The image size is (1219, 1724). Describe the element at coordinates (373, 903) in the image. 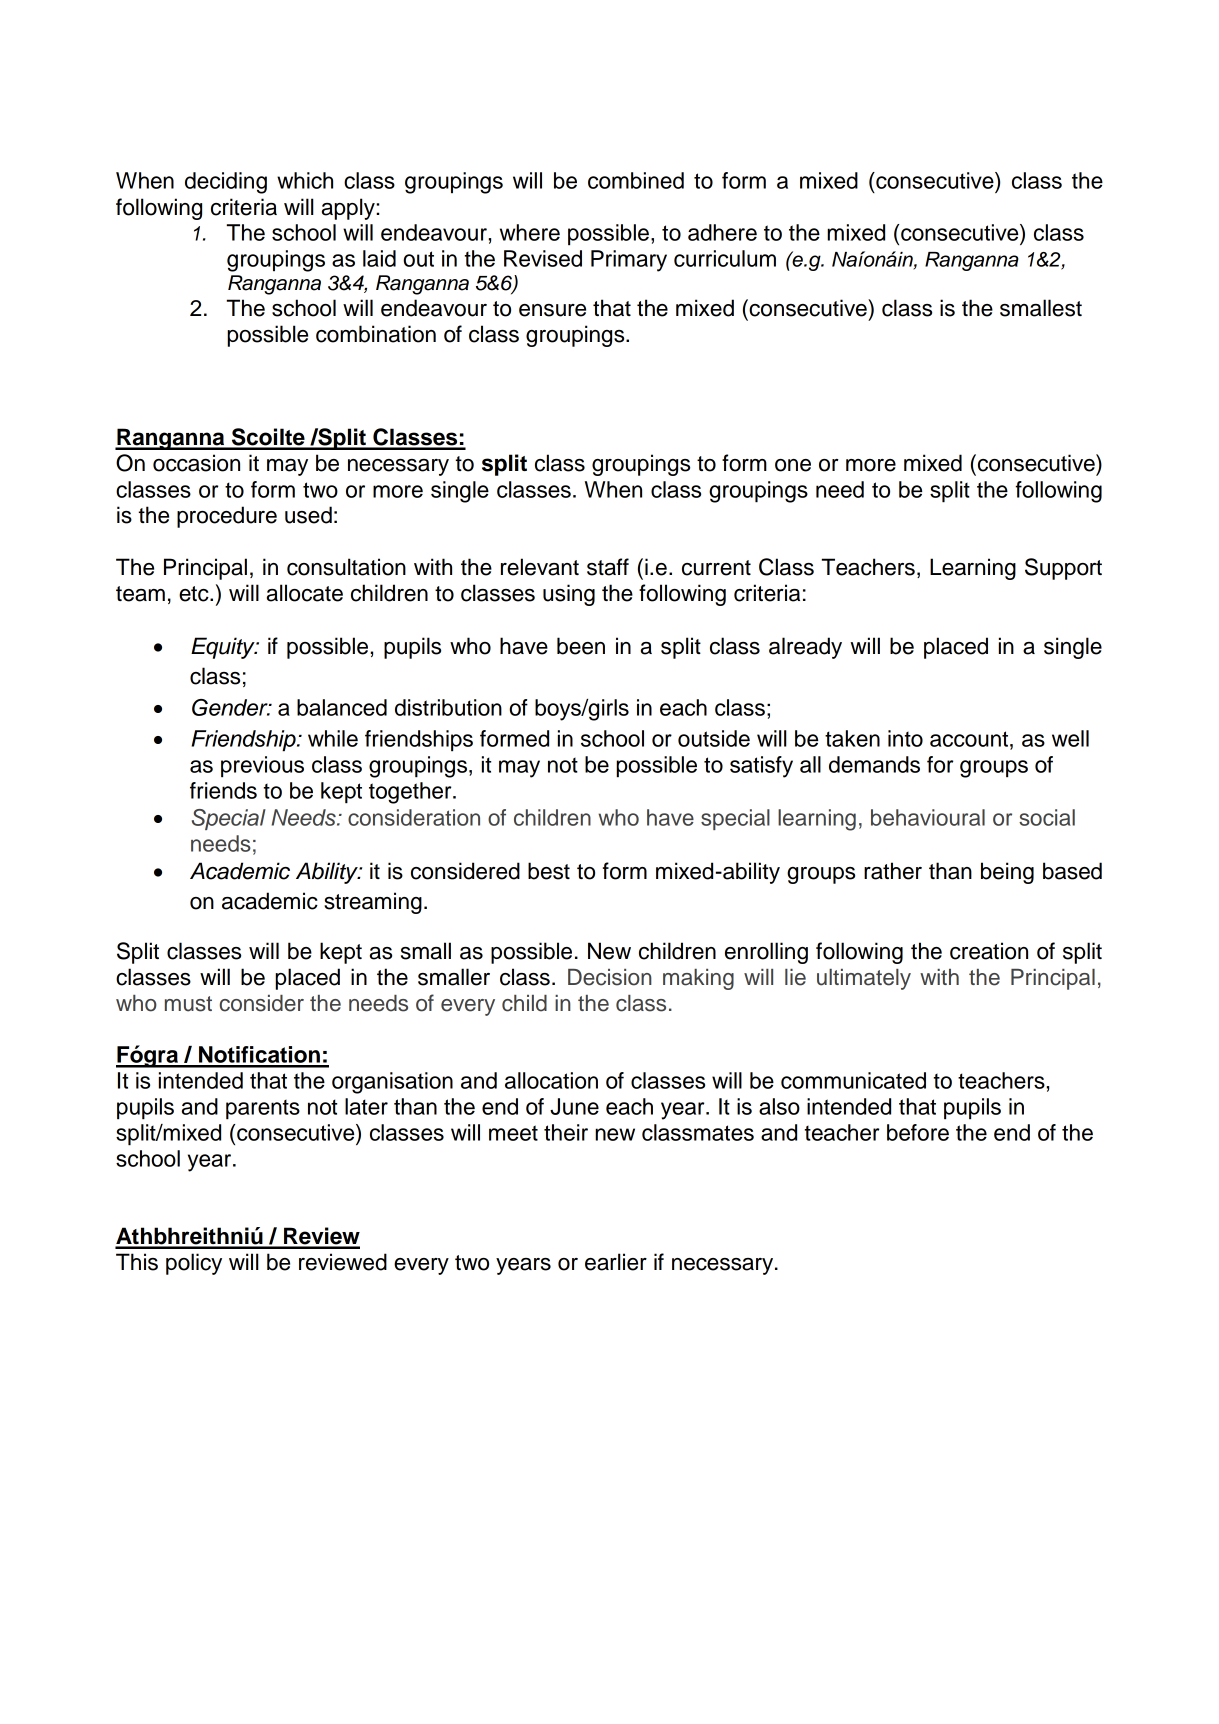

I see `streaming` at that location.
